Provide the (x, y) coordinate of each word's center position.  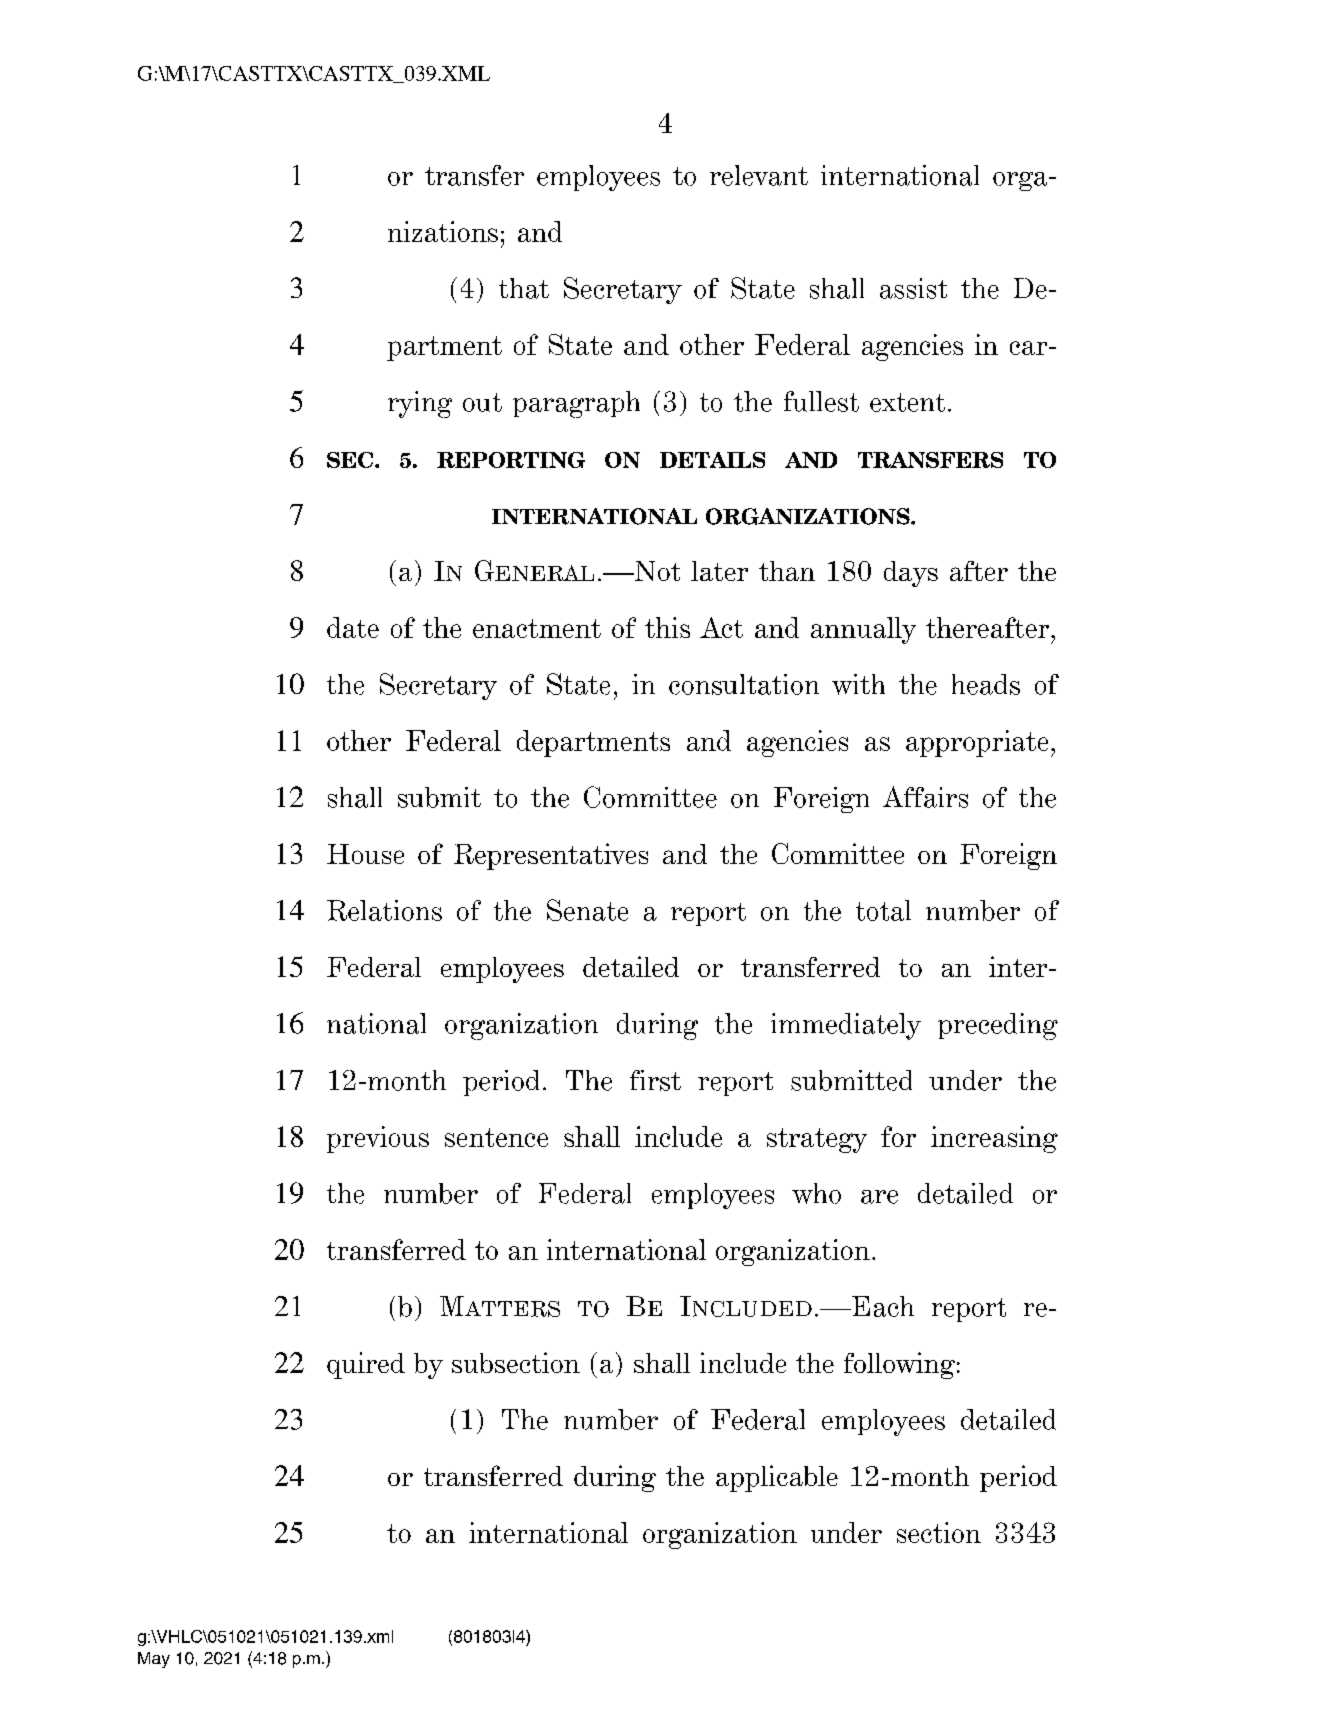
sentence (496, 1137)
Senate (587, 910)
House (365, 854)
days (911, 574)
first (655, 1080)
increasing (994, 1139)
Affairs (925, 797)
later (719, 571)
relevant (759, 175)
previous (378, 1139)
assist (913, 288)
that (524, 288)
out (482, 402)
